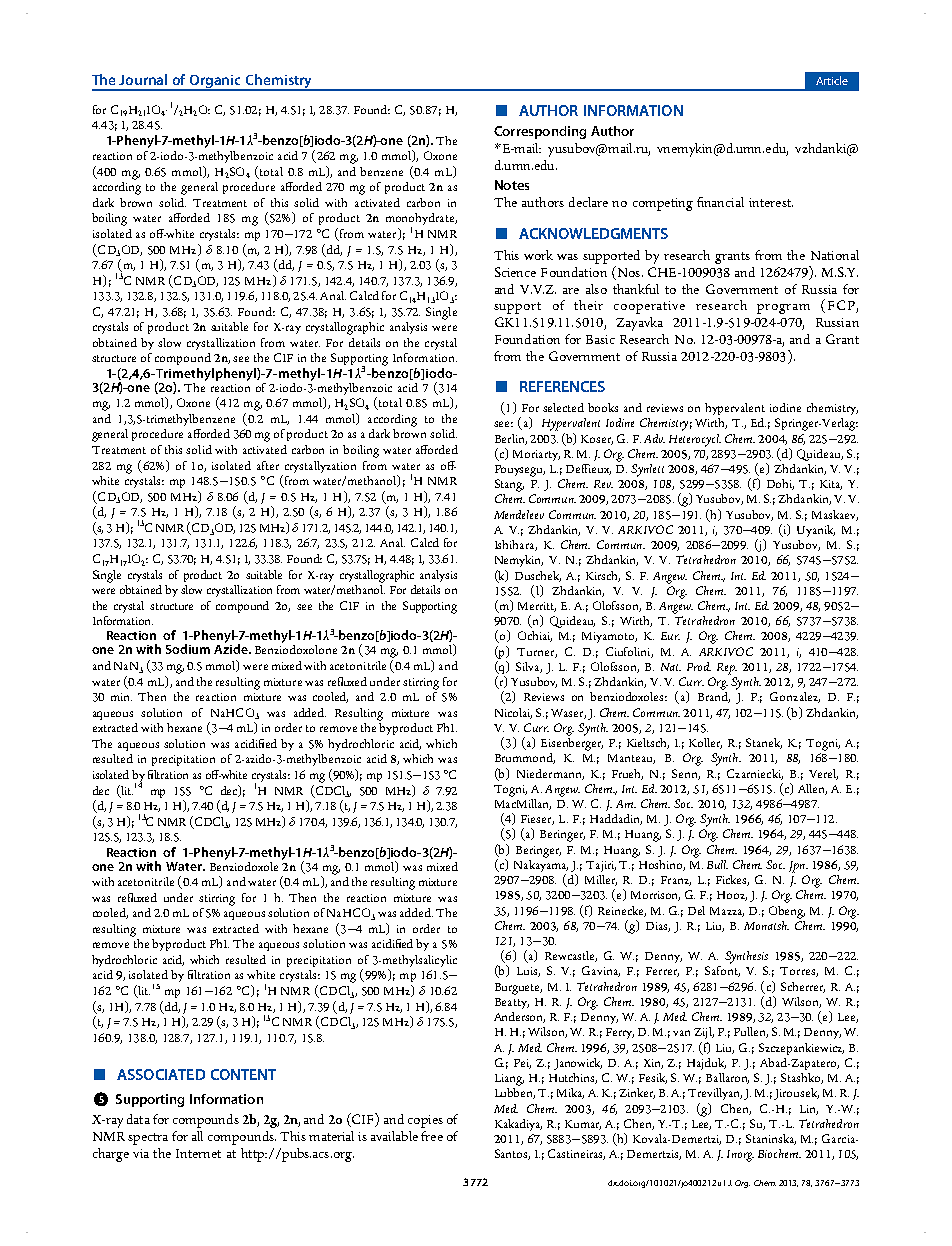 The image size is (952, 1246). Describe the element at coordinates (121, 697) in the screenshot. I see `min` at that location.
